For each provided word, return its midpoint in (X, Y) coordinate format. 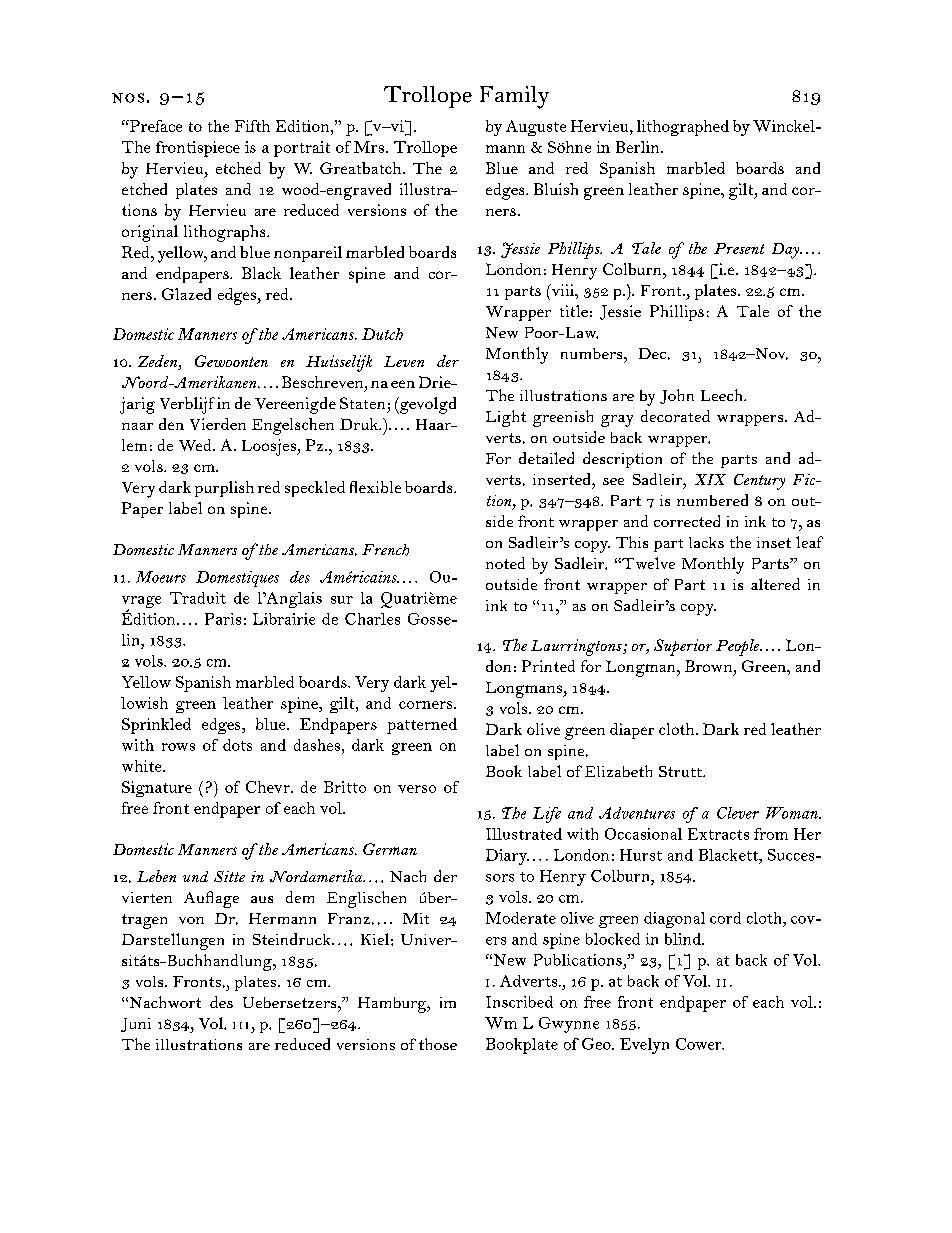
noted (505, 563)
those (438, 1044)
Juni (136, 1025)
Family (514, 97)
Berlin (639, 147)
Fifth (252, 126)
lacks (706, 542)
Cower (700, 1044)
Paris (223, 619)
